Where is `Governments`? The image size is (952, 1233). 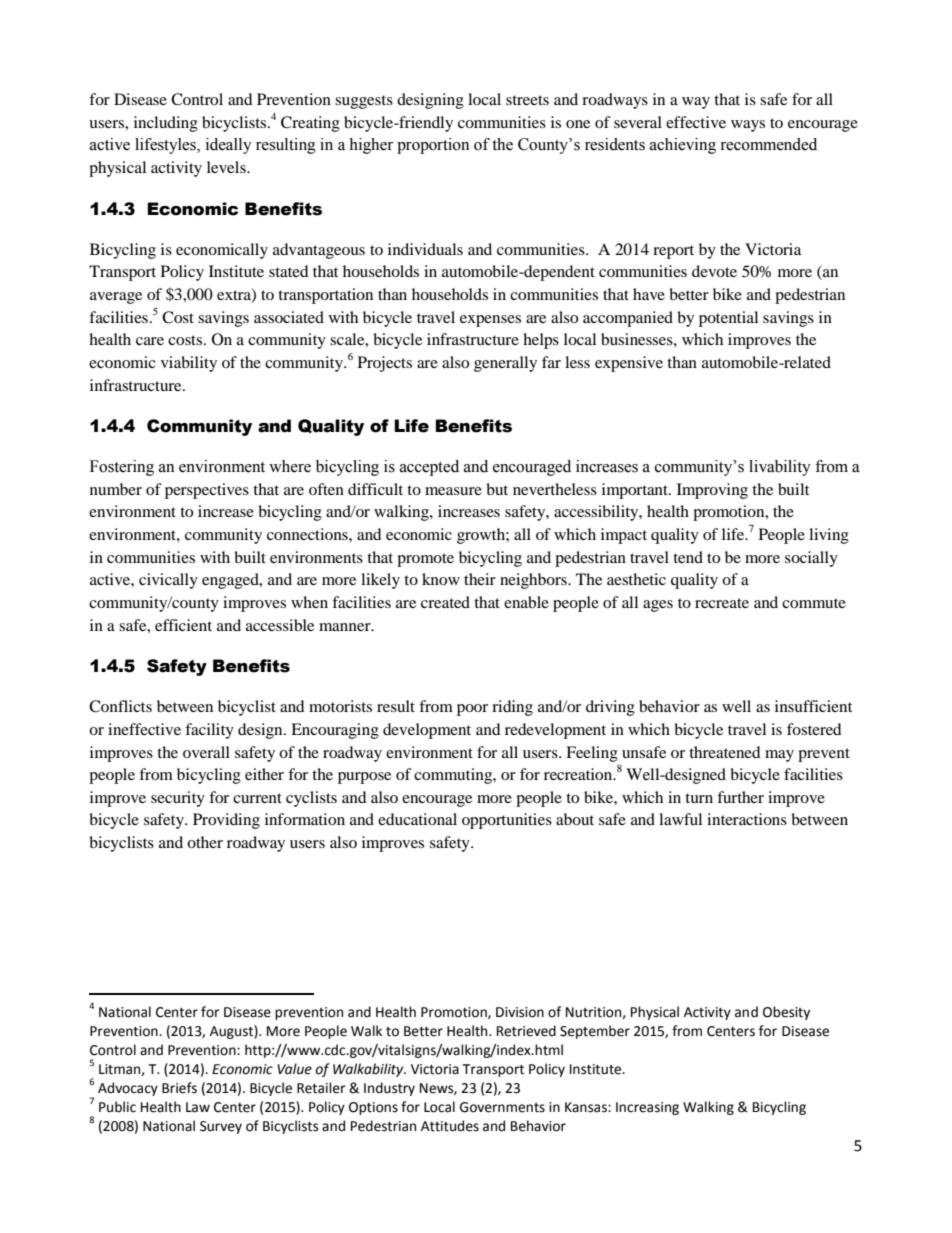 Governments is located at coordinates (502, 1107).
